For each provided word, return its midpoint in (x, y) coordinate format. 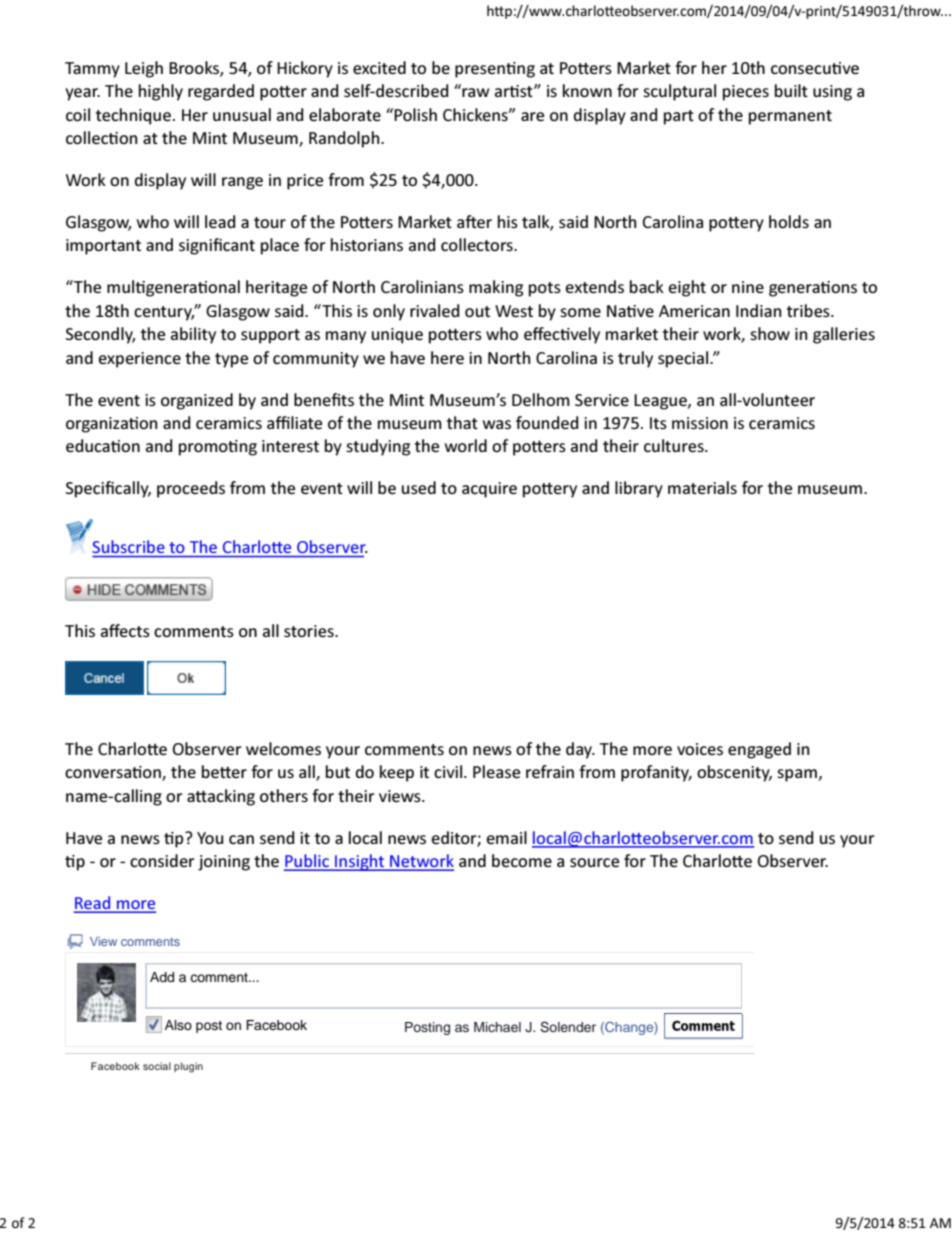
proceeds (191, 489)
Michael (497, 1027)
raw (476, 92)
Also (178, 1025)
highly (161, 92)
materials (702, 487)
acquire (489, 490)
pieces (746, 93)
